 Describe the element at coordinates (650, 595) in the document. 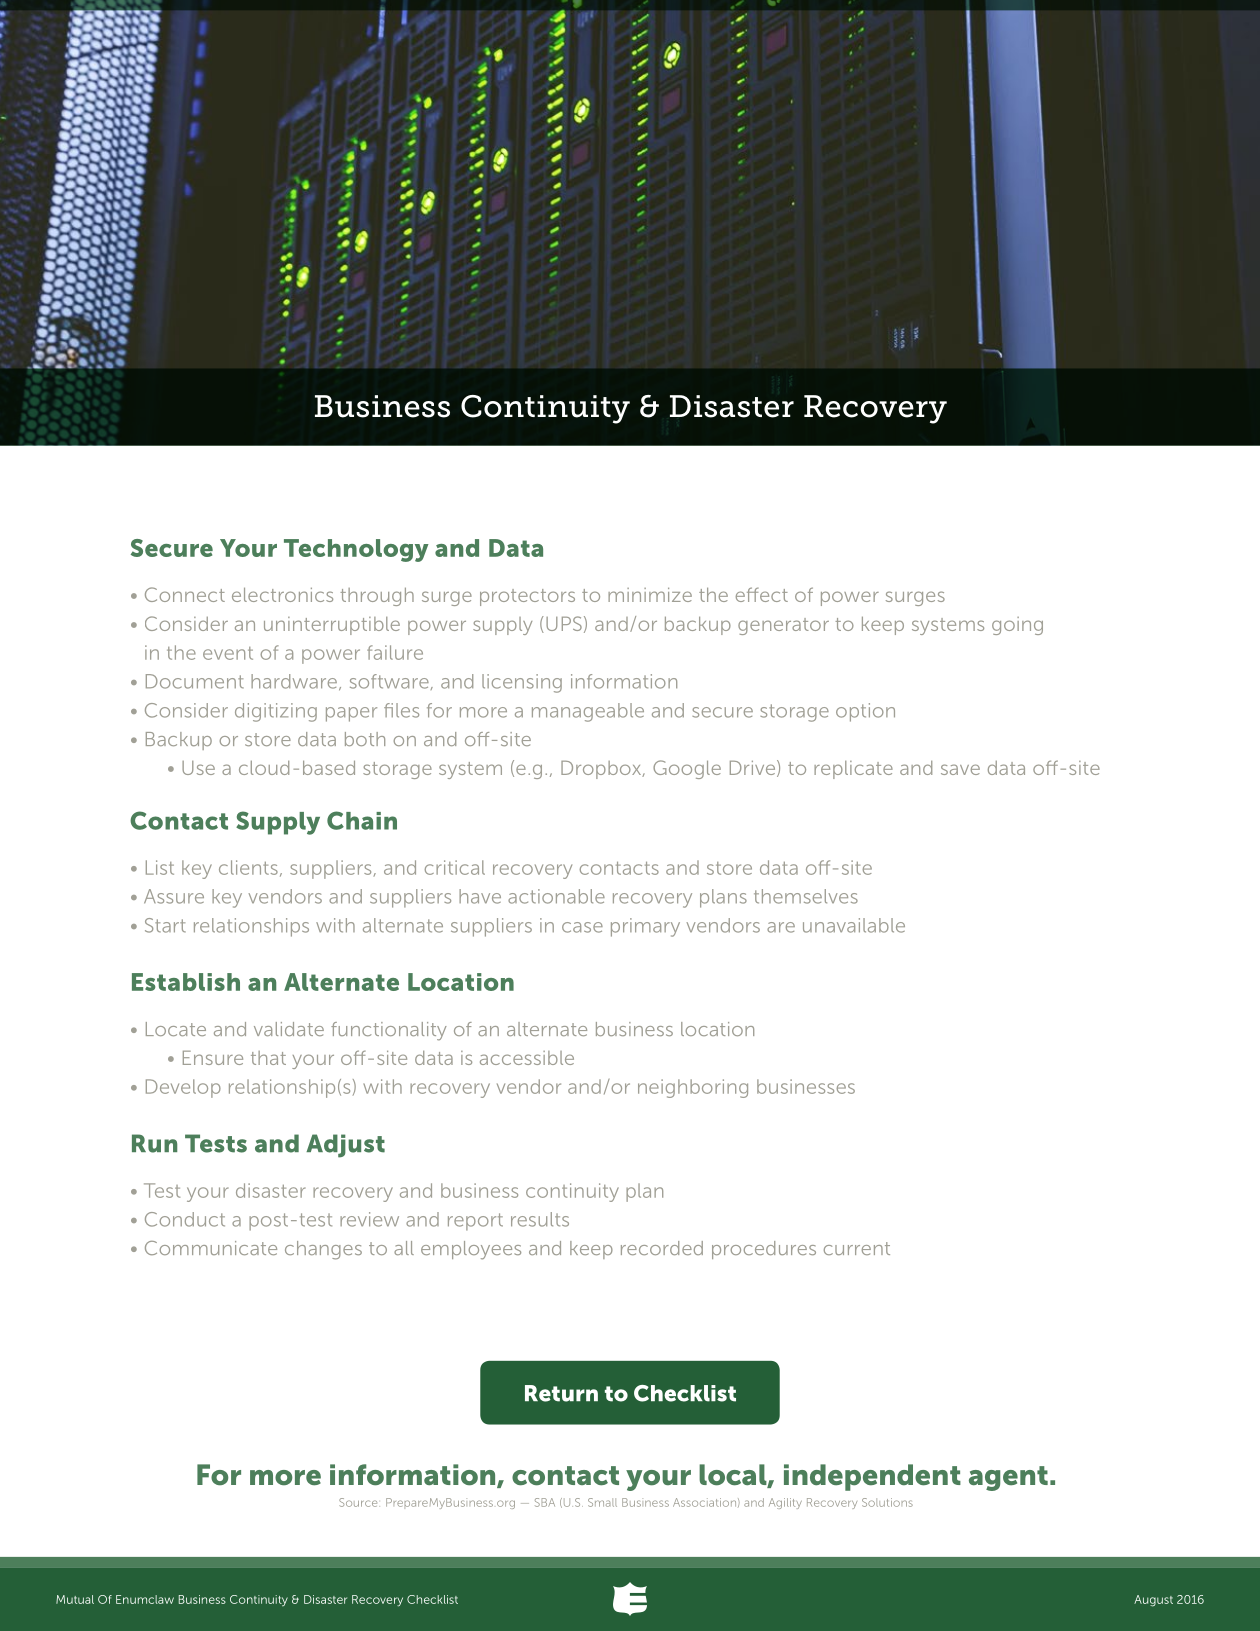

I see `minimize` at that location.
